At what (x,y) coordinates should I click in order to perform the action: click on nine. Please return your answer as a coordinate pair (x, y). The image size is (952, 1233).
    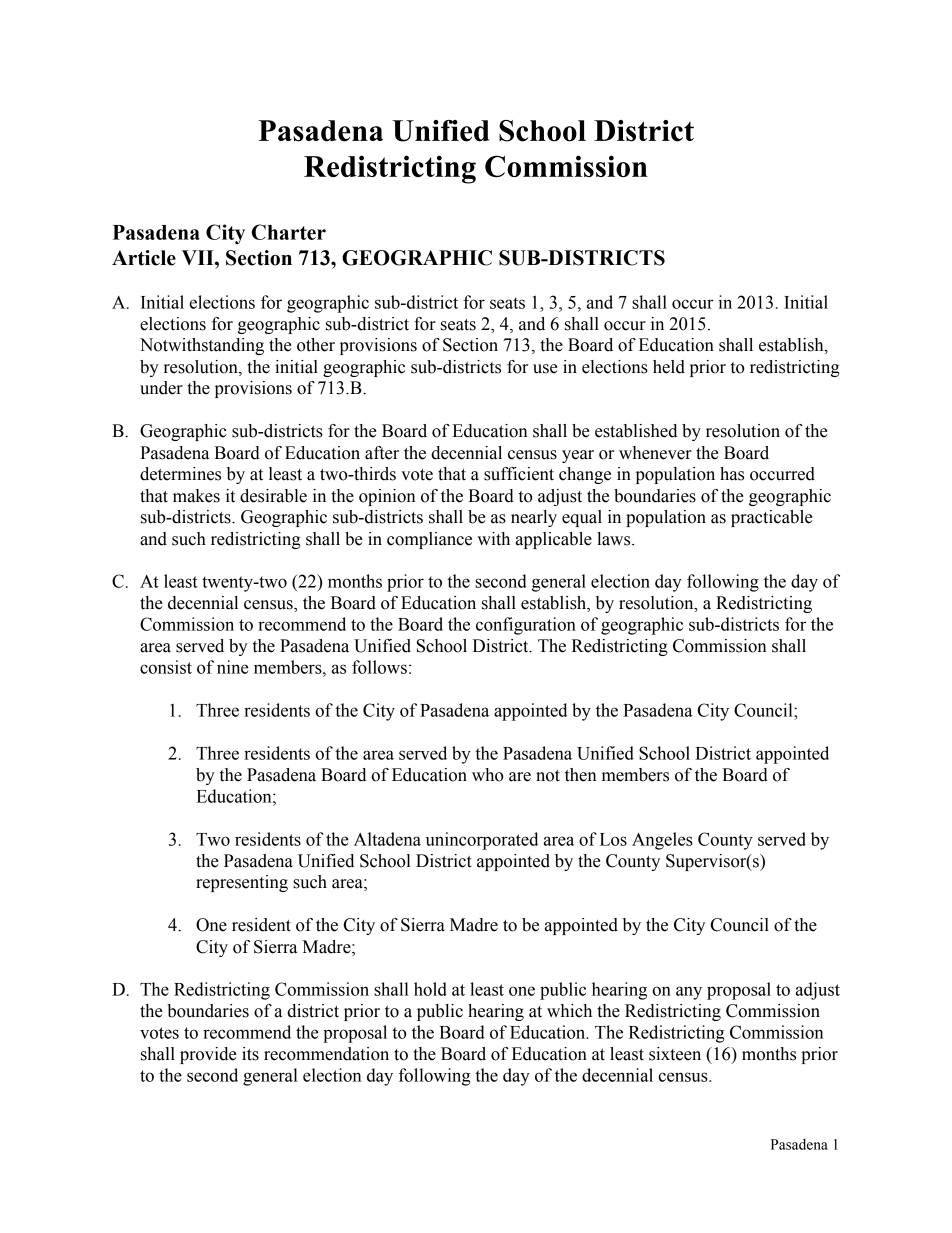
    Looking at the image, I should click on (233, 667).
